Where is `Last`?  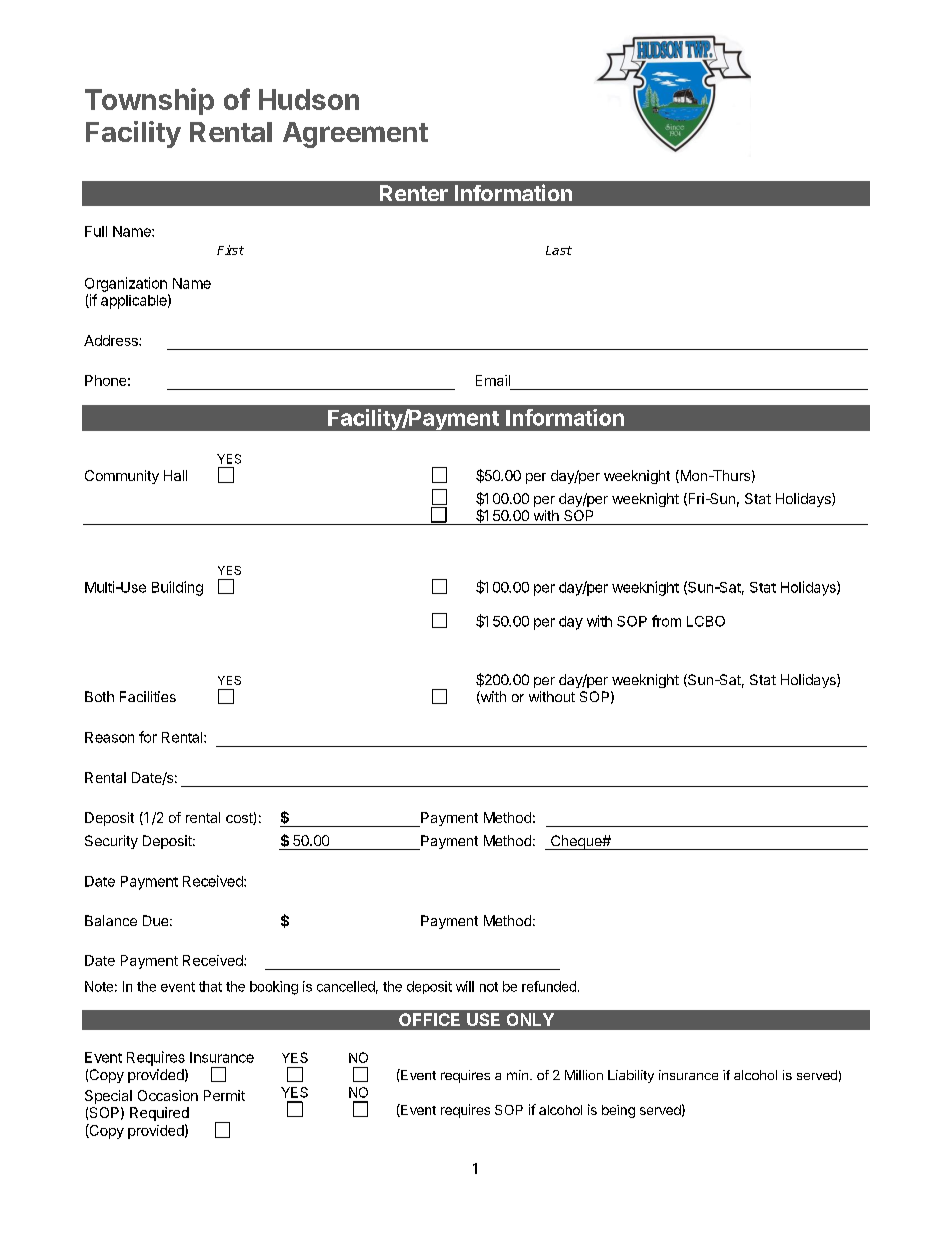
Last is located at coordinates (559, 250).
